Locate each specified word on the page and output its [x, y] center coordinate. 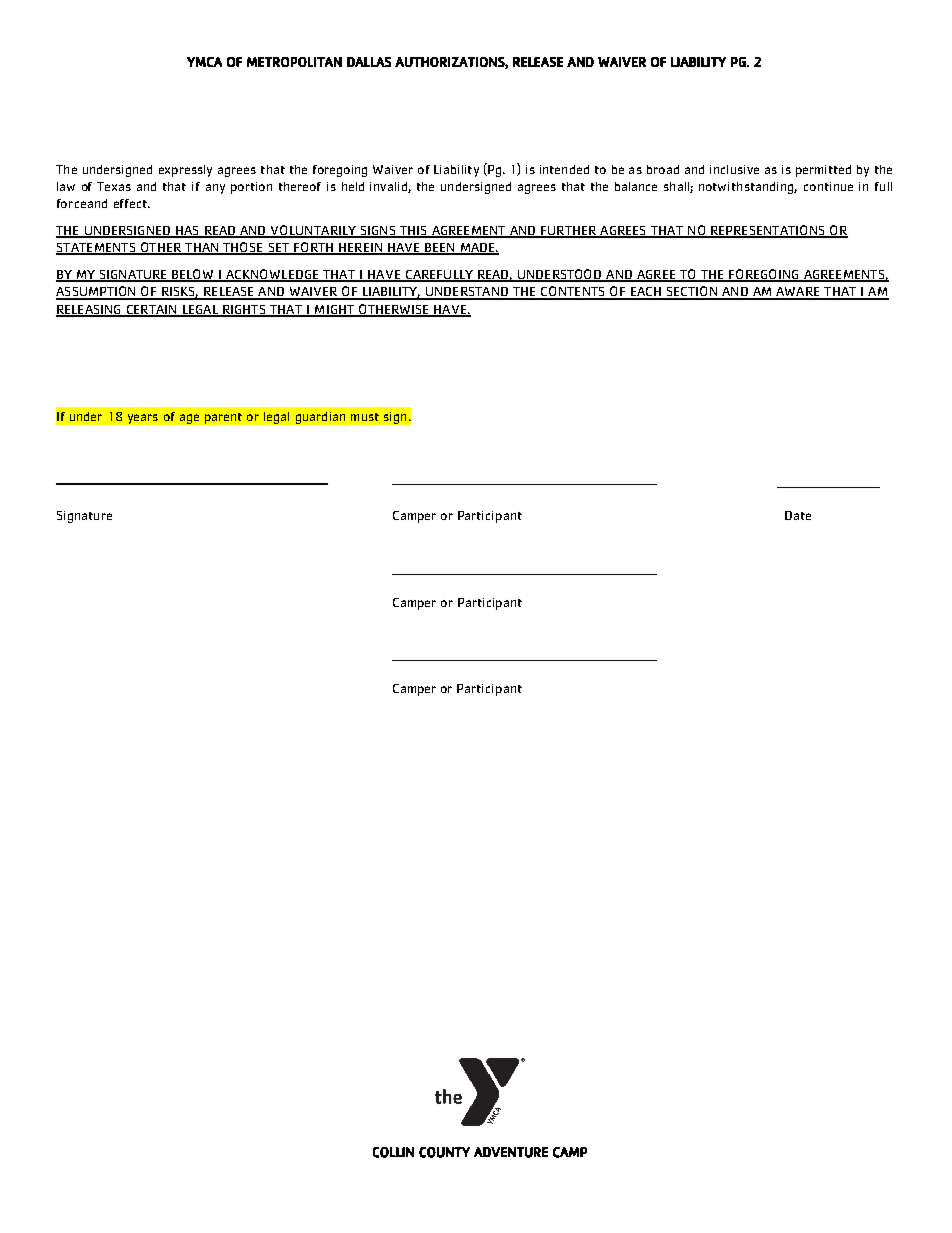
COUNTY [444, 1152]
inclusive [734, 169]
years [143, 419]
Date [798, 515]
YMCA [204, 62]
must [365, 417]
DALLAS [369, 62]
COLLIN [393, 1152]
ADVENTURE [511, 1152]
